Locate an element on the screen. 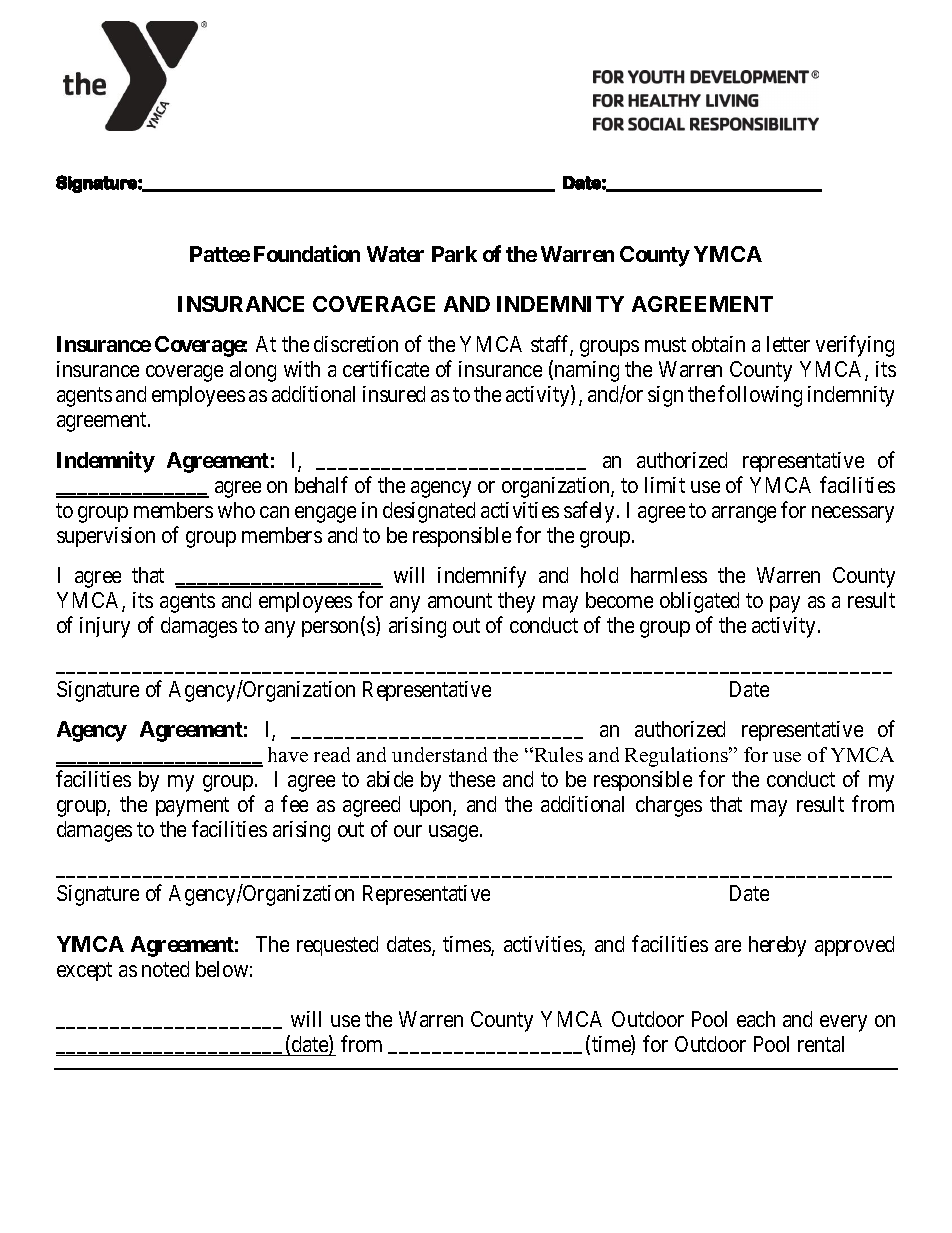 The width and height of the screenshot is (952, 1233). injury is located at coordinates (105, 627).
